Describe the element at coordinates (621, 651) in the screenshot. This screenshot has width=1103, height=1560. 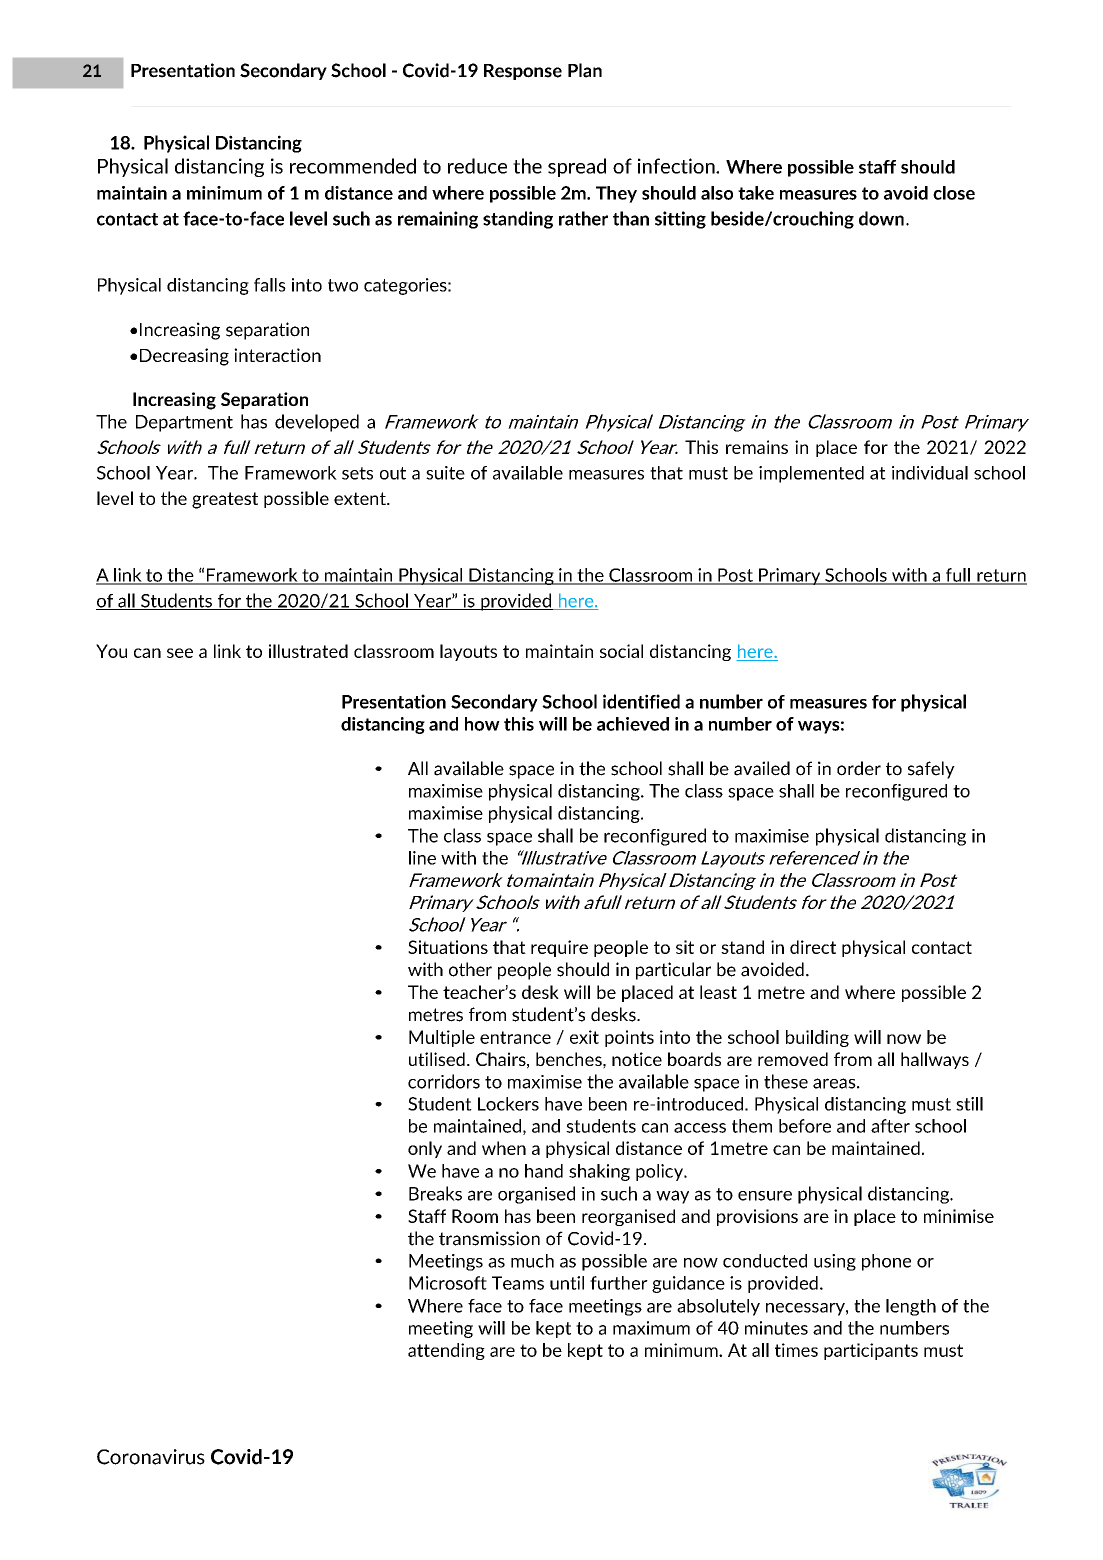
I see `social` at that location.
